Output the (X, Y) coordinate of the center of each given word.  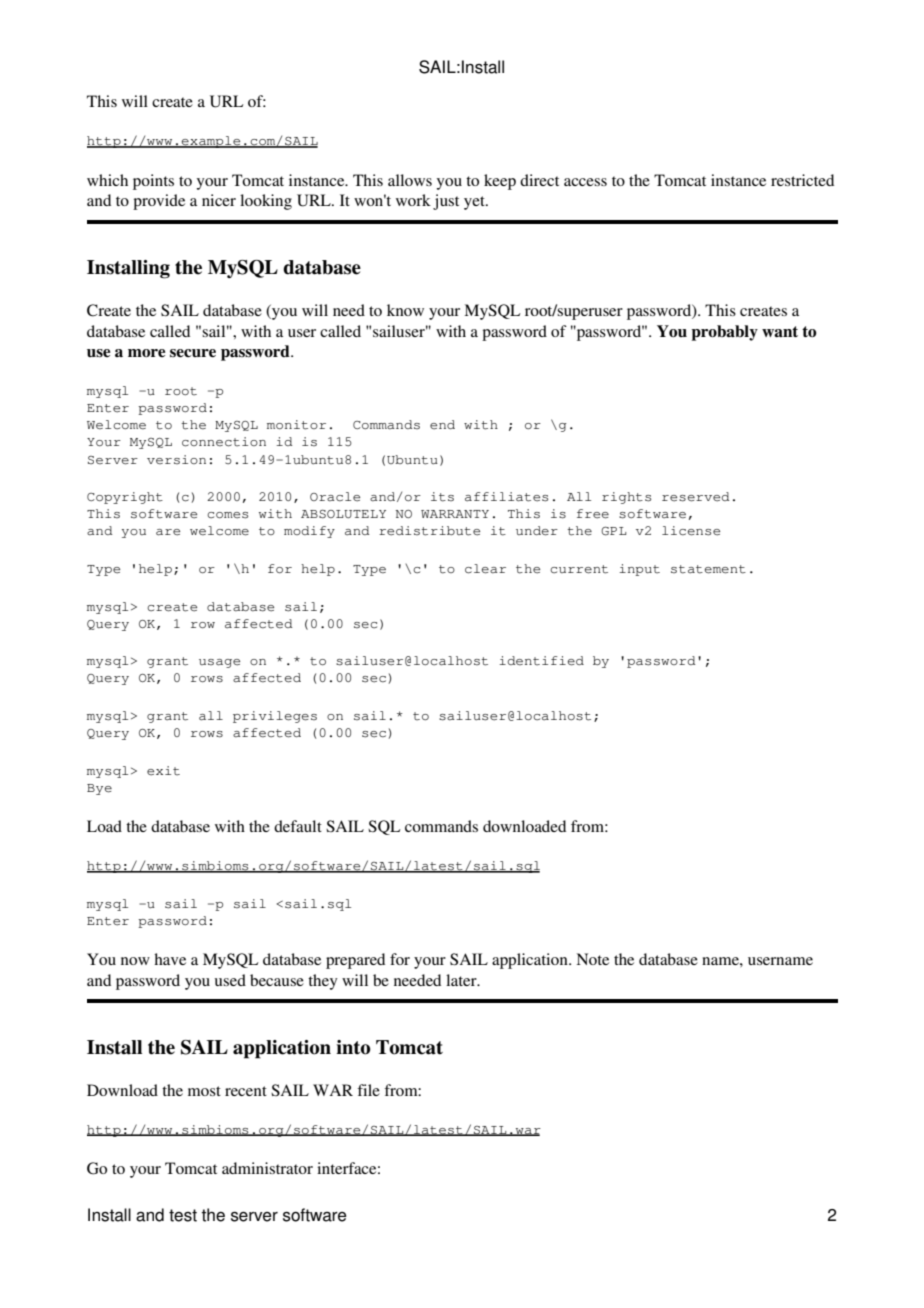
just (446, 202)
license (691, 531)
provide (159, 202)
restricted (802, 180)
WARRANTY (455, 514)
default (298, 826)
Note (592, 959)
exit (163, 771)
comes (227, 515)
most (204, 1091)
